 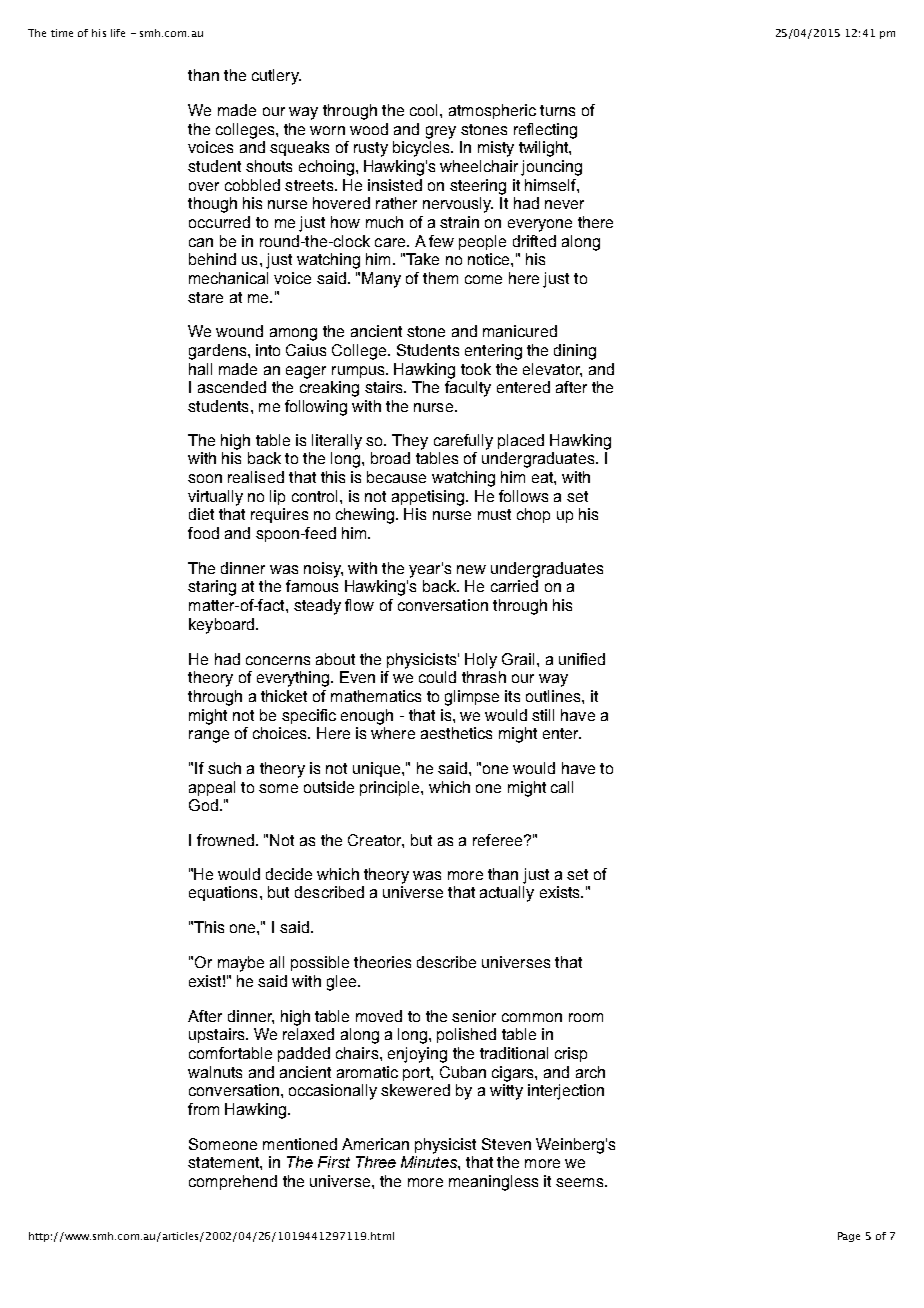 I want to click on life, so click(x=118, y=33).
